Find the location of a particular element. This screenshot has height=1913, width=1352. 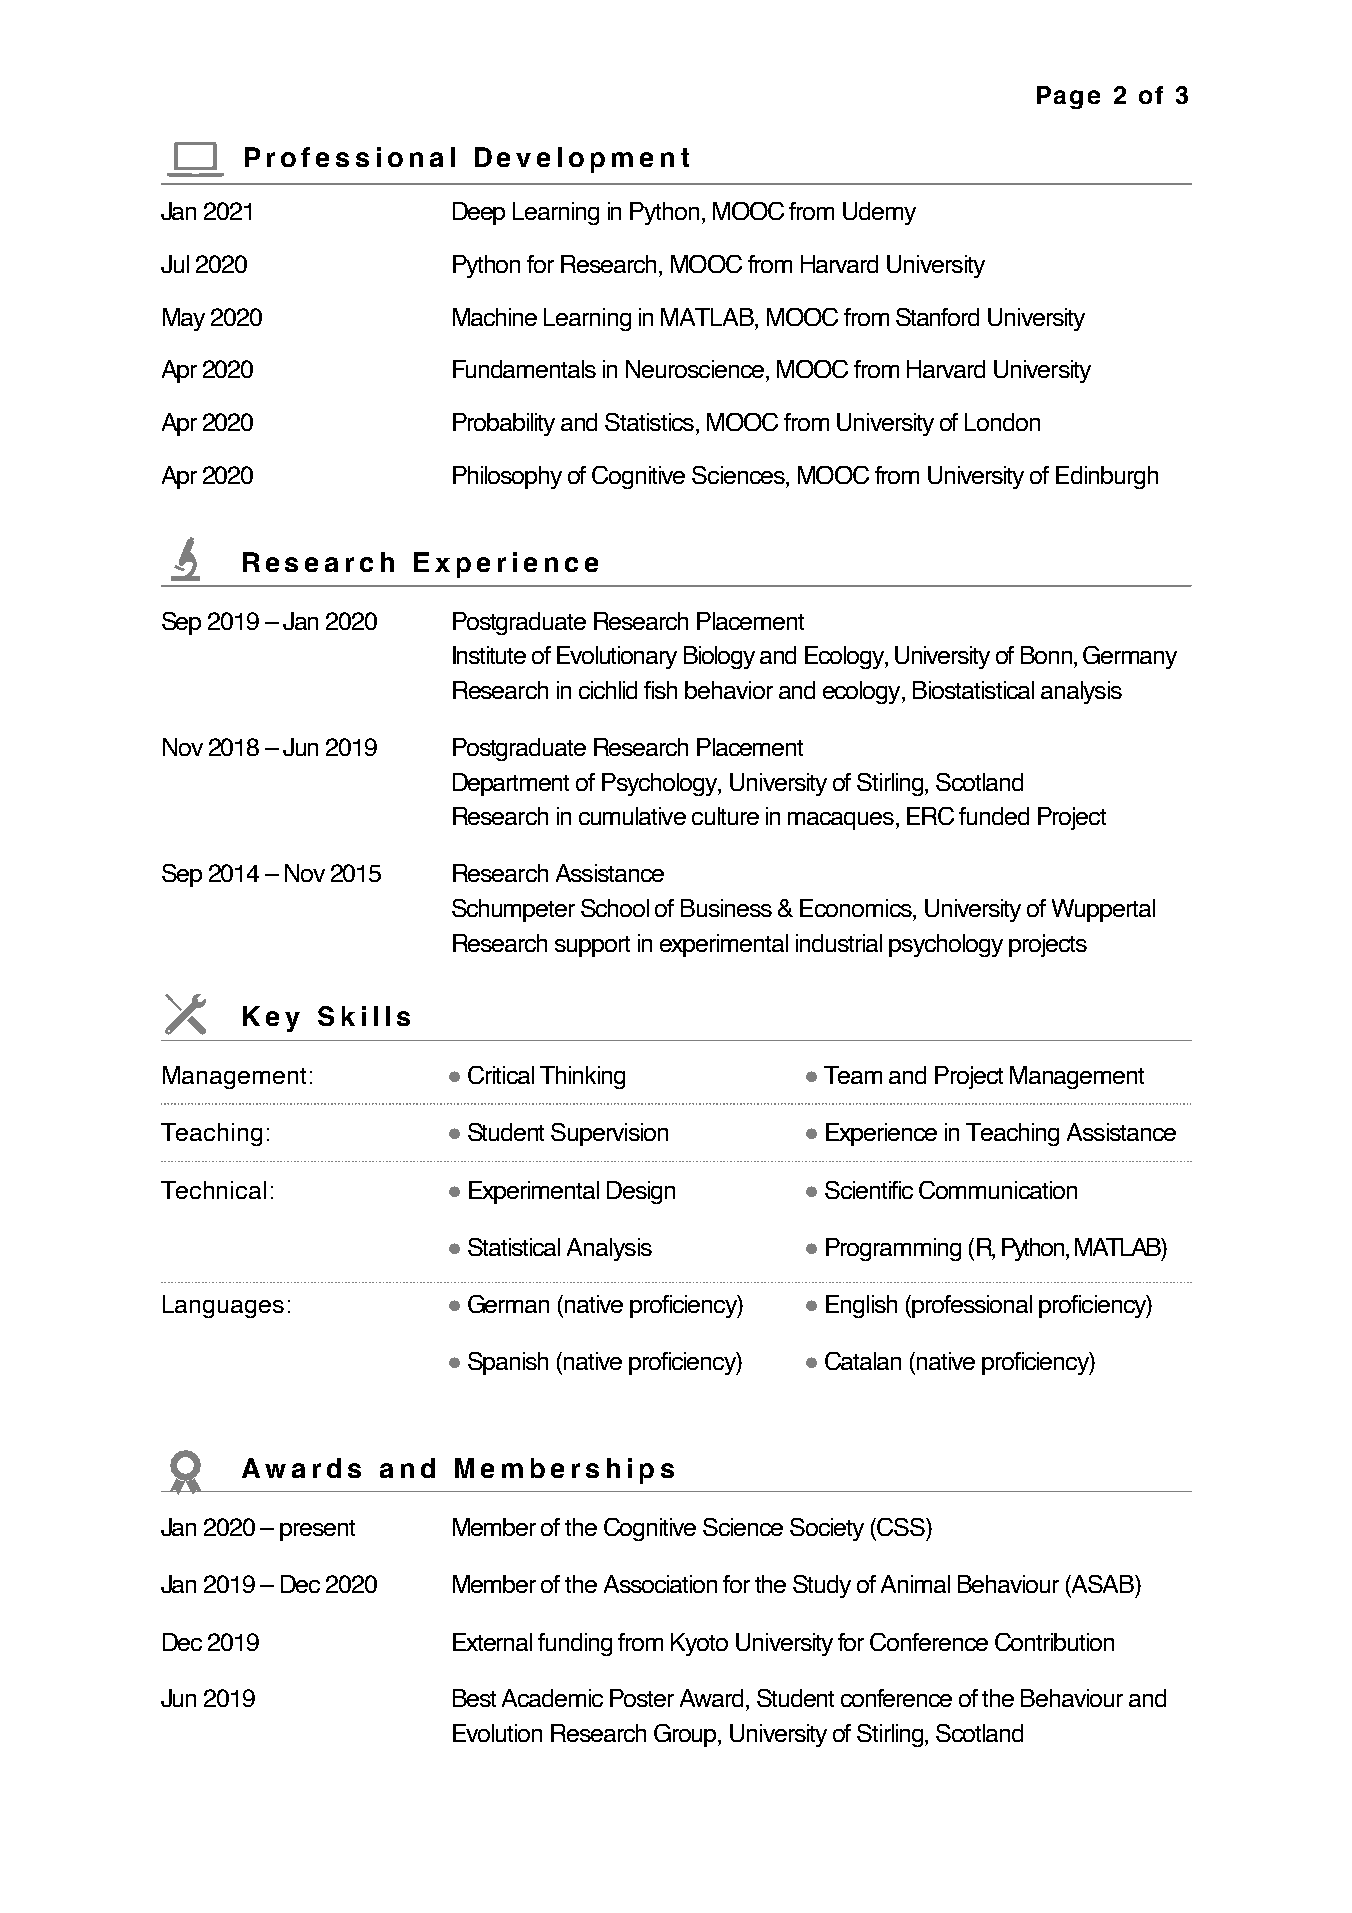

Page is located at coordinates (1068, 97).
